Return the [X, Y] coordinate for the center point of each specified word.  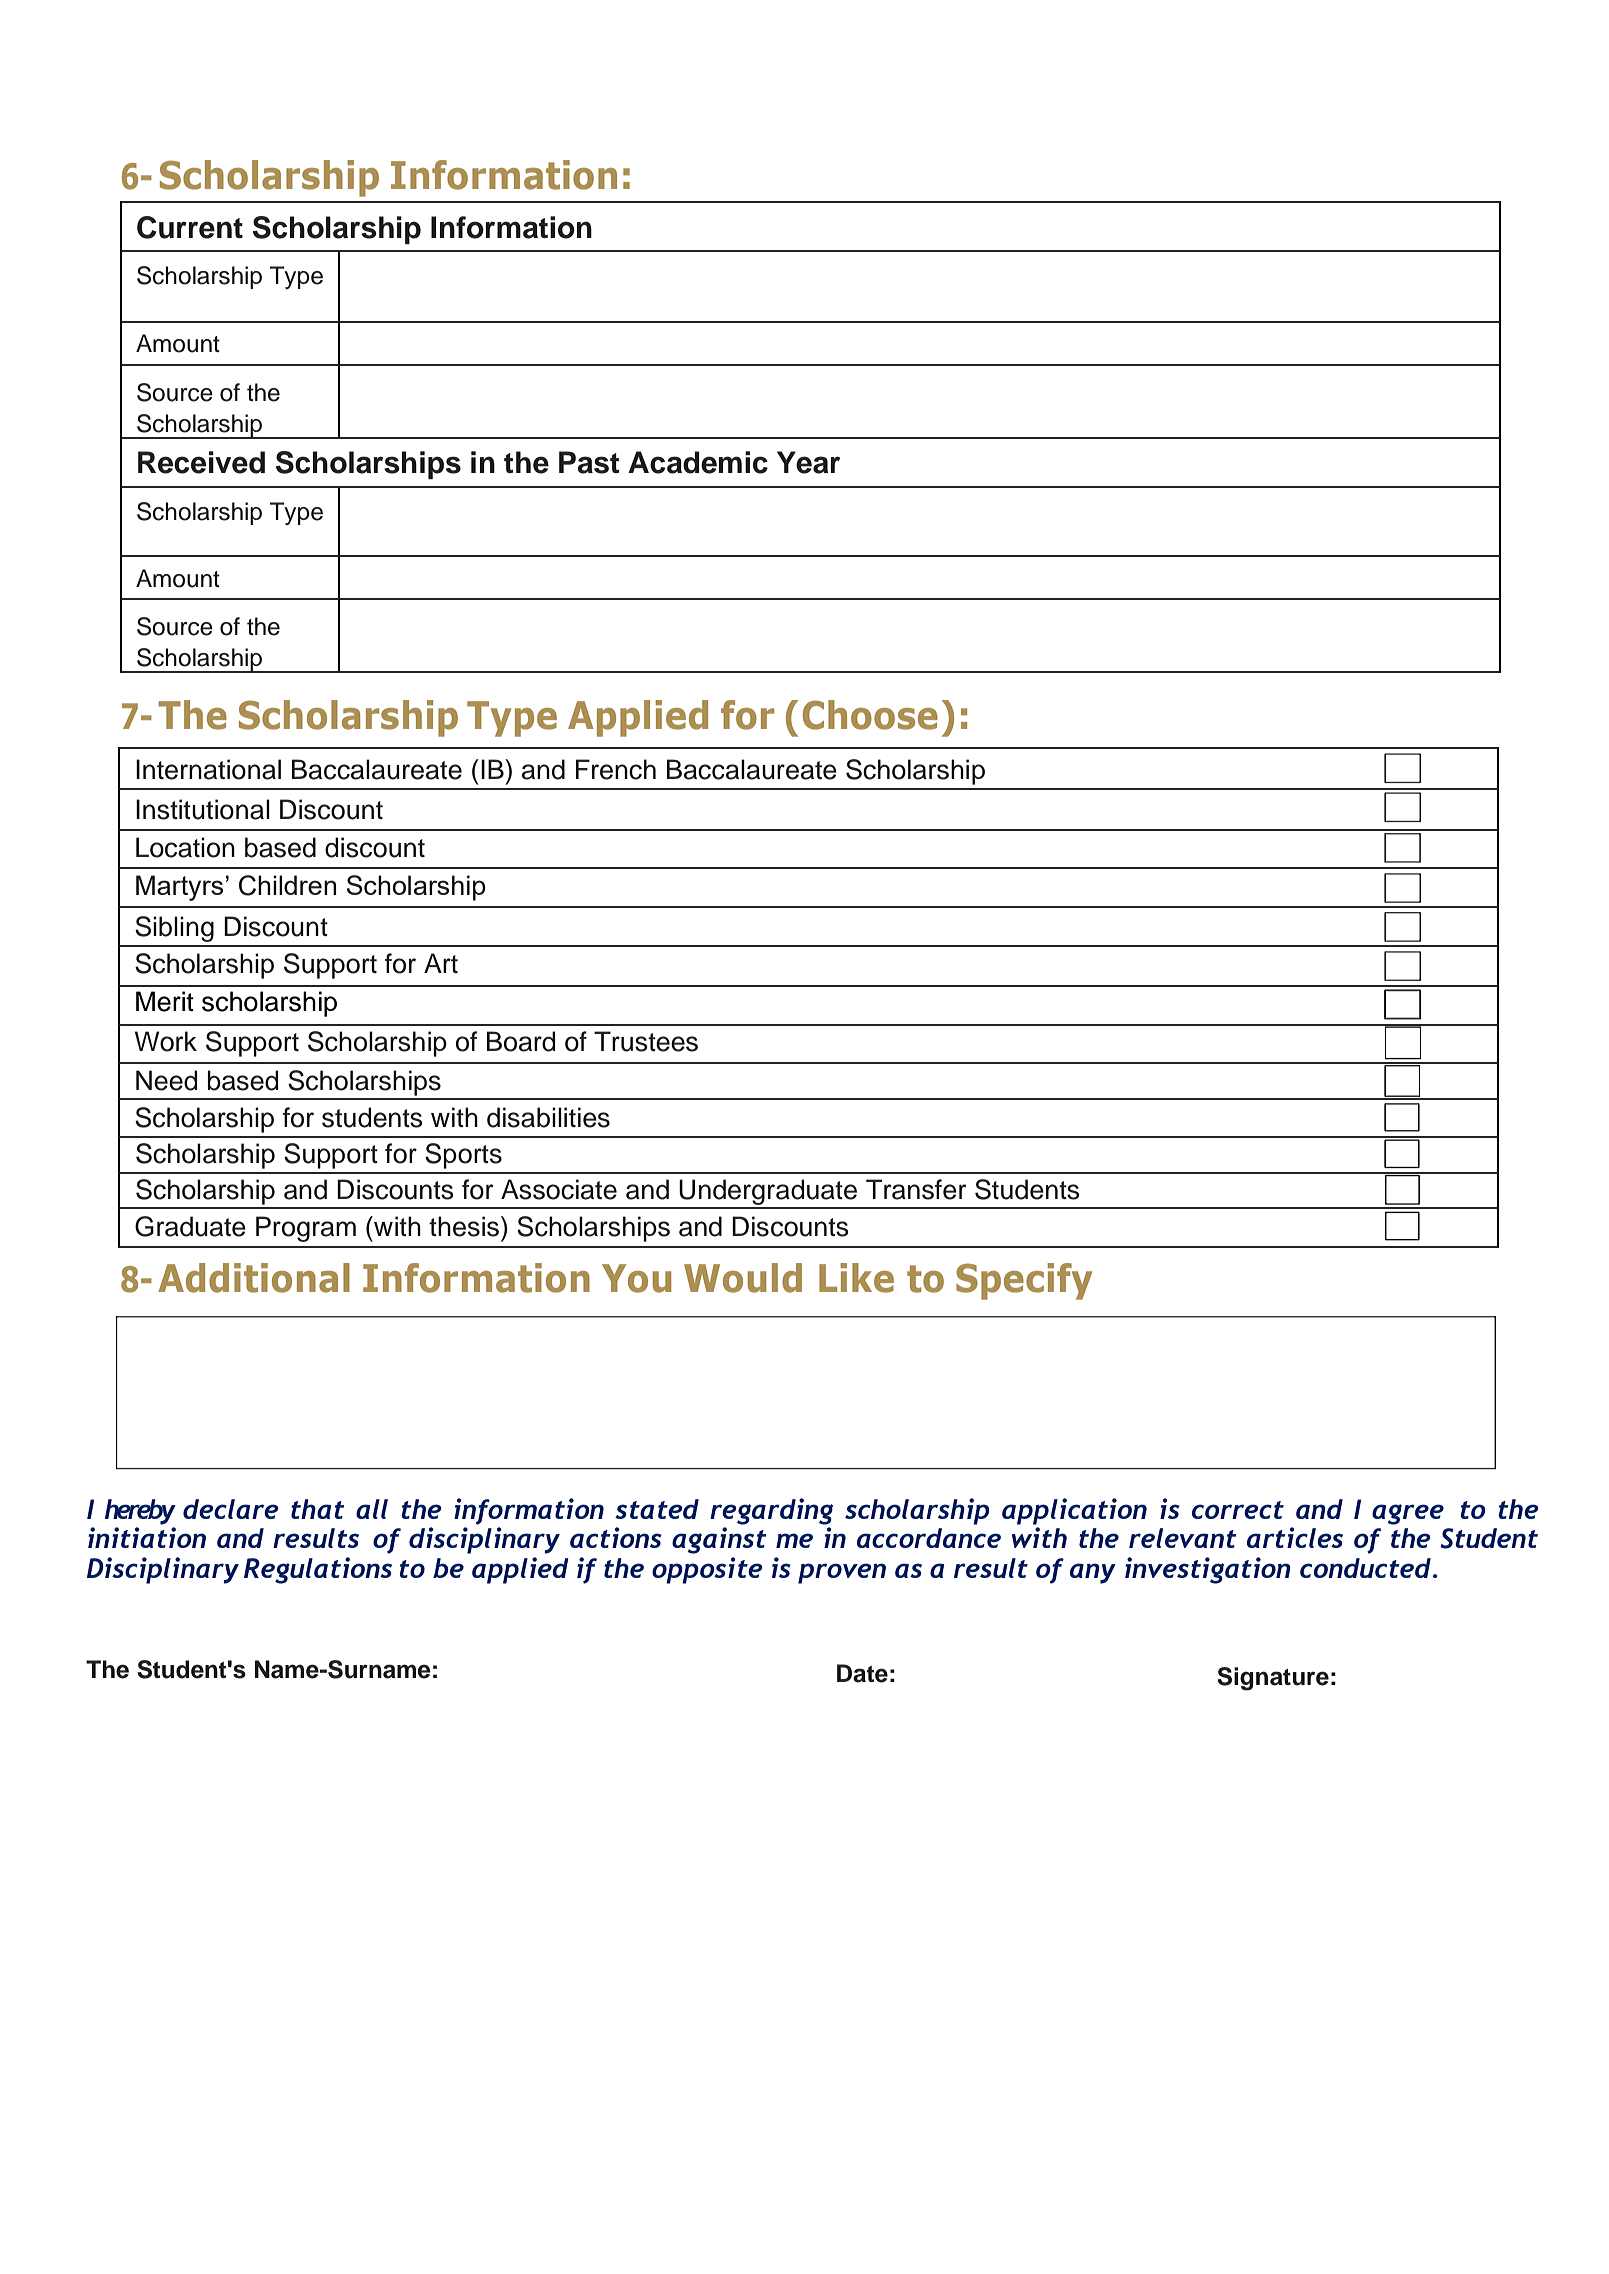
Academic [698, 462]
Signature [1273, 1679]
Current [190, 227]
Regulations [318, 1570]
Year [808, 462]
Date [862, 1673]
